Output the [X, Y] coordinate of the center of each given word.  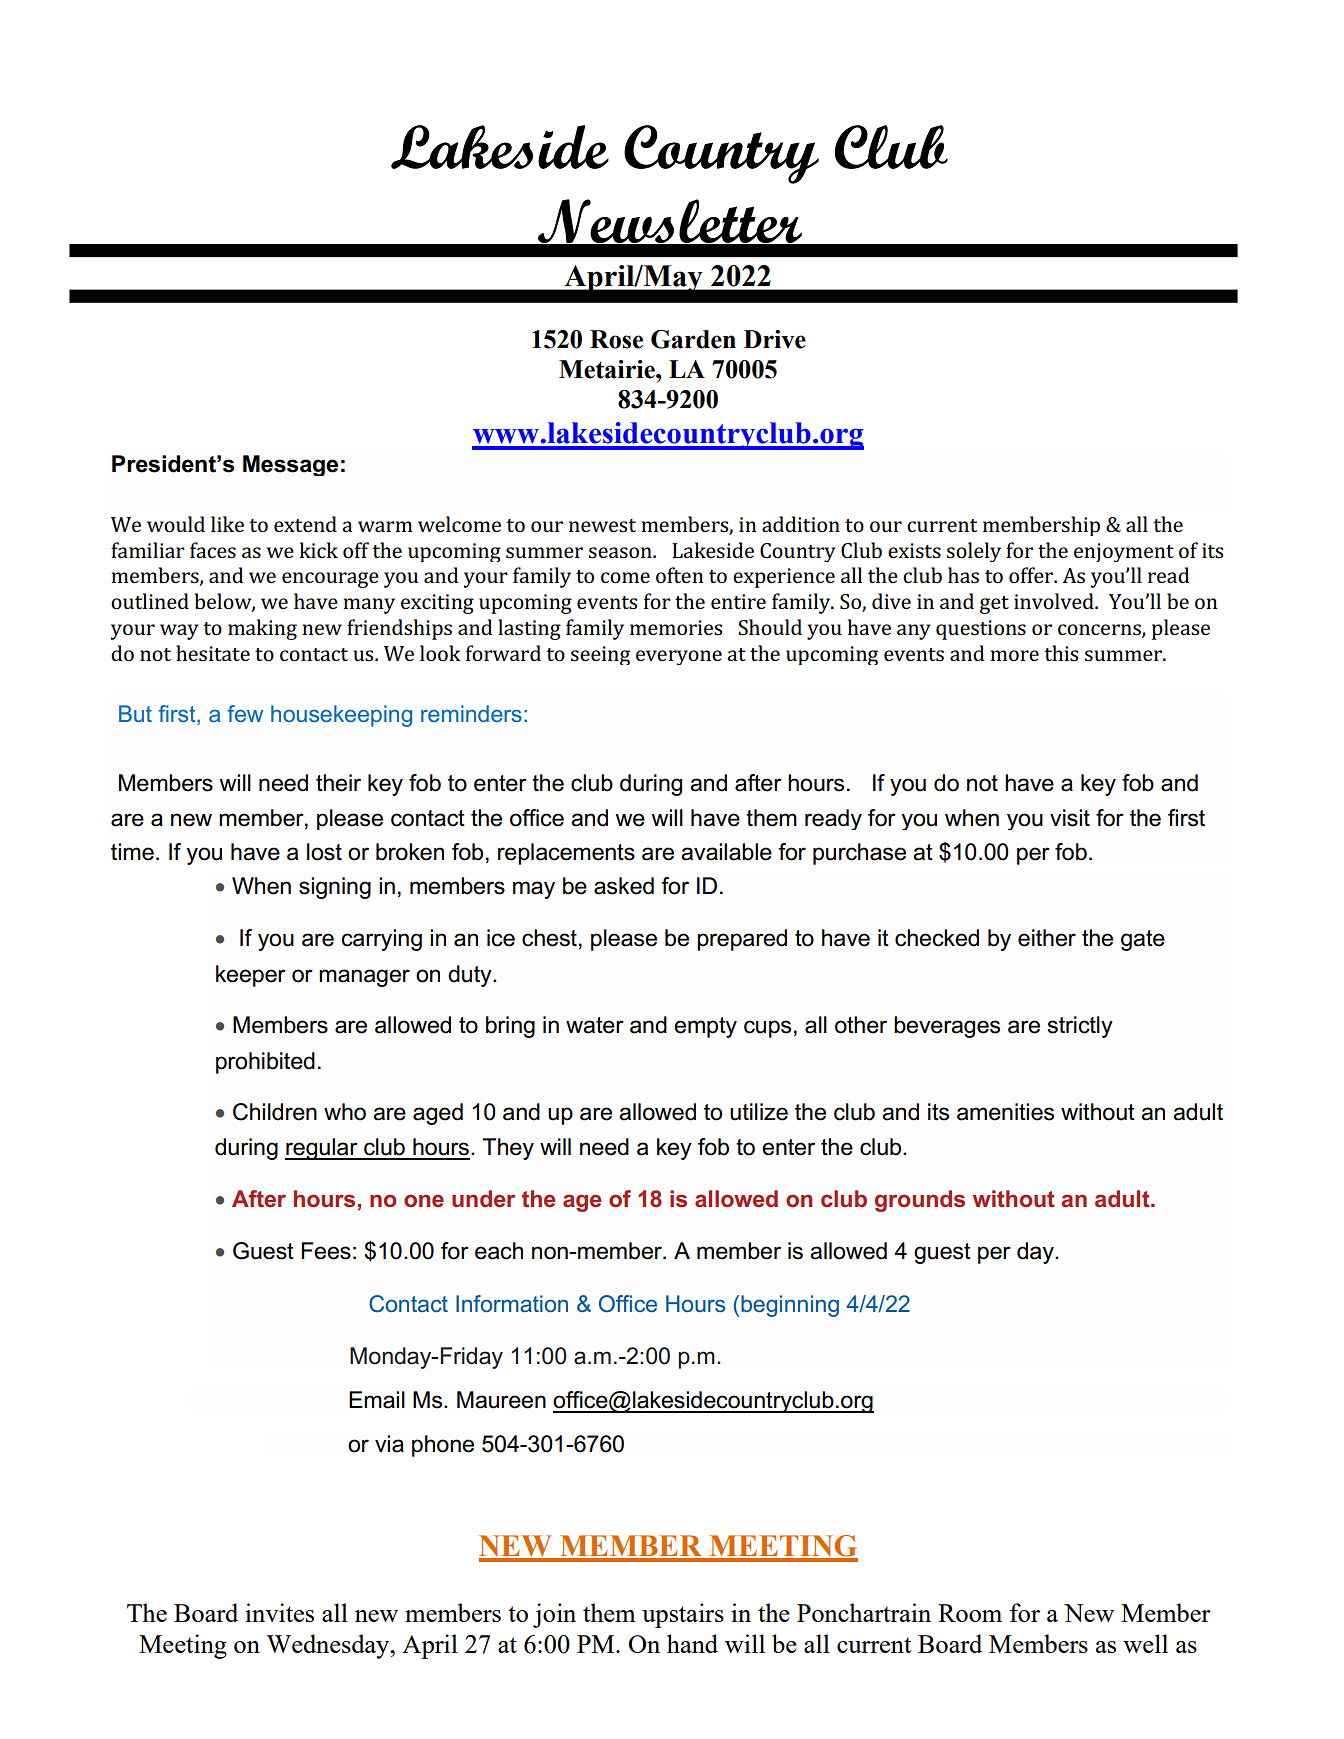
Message [290, 465]
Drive [775, 339]
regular [322, 1149]
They [508, 1149]
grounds [920, 1201]
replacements [566, 854]
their [338, 783]
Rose [616, 339]
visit [1070, 818]
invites [279, 1612]
